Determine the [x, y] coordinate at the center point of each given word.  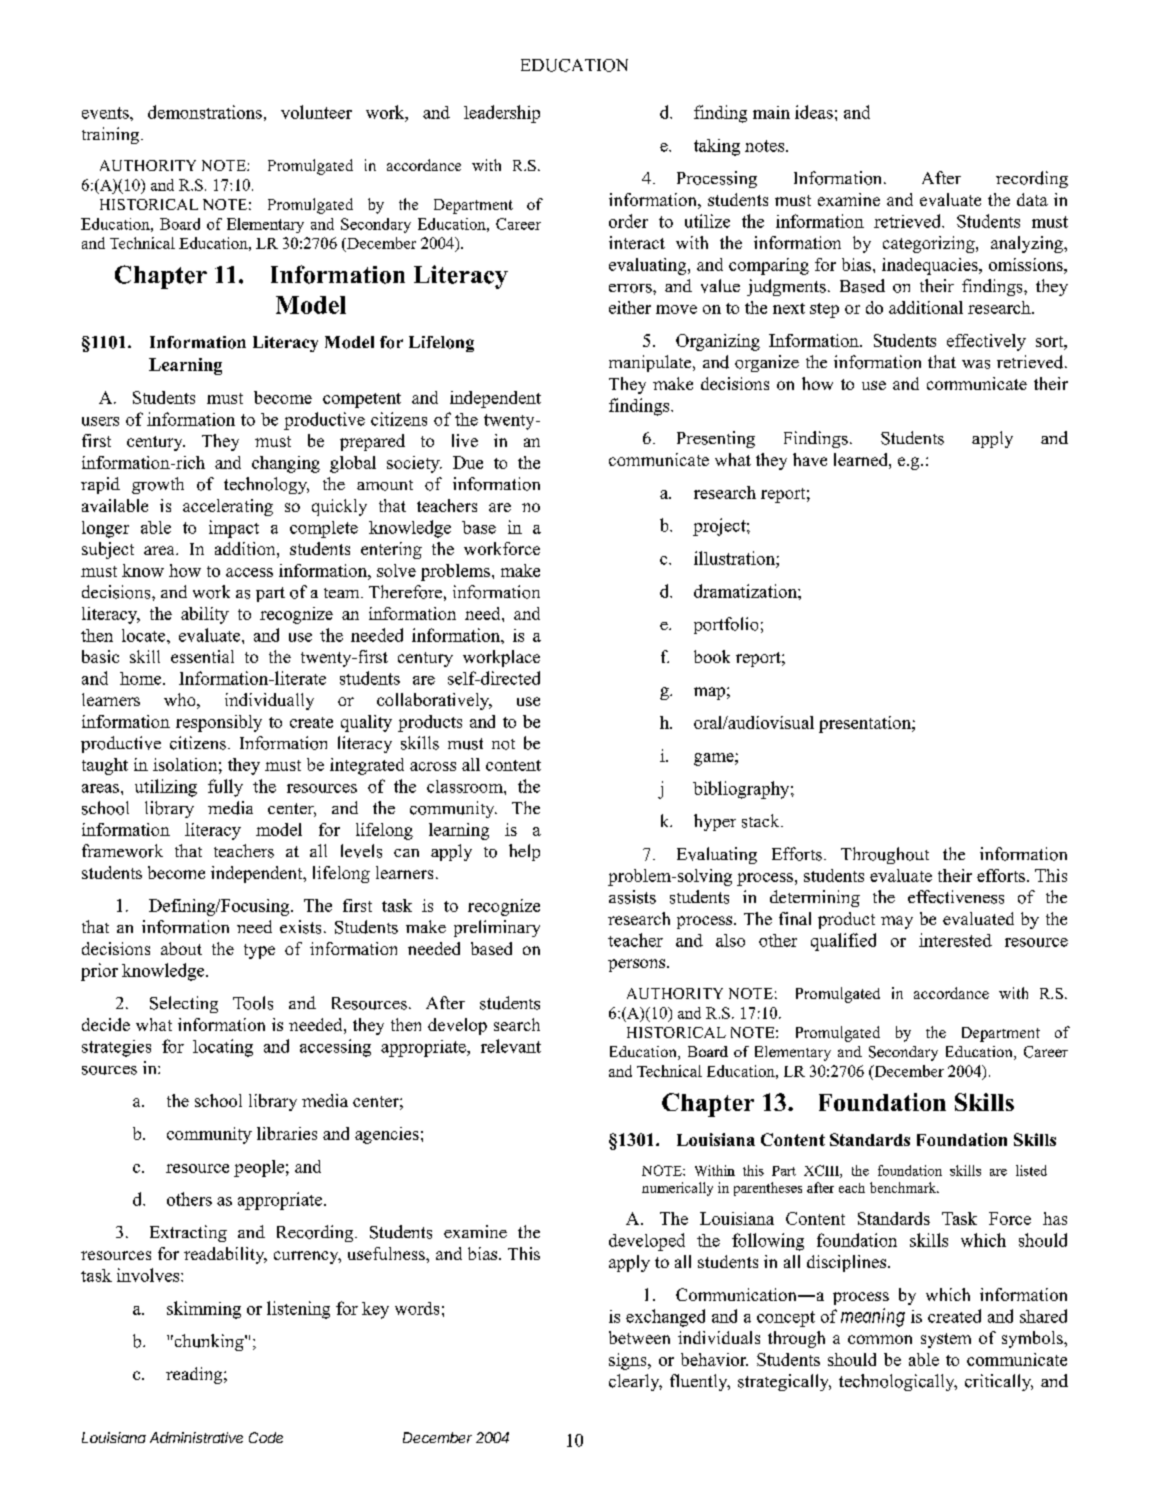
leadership [502, 114]
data [1032, 199]
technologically [898, 1382]
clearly [635, 1382]
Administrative [196, 1437]
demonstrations [205, 112]
